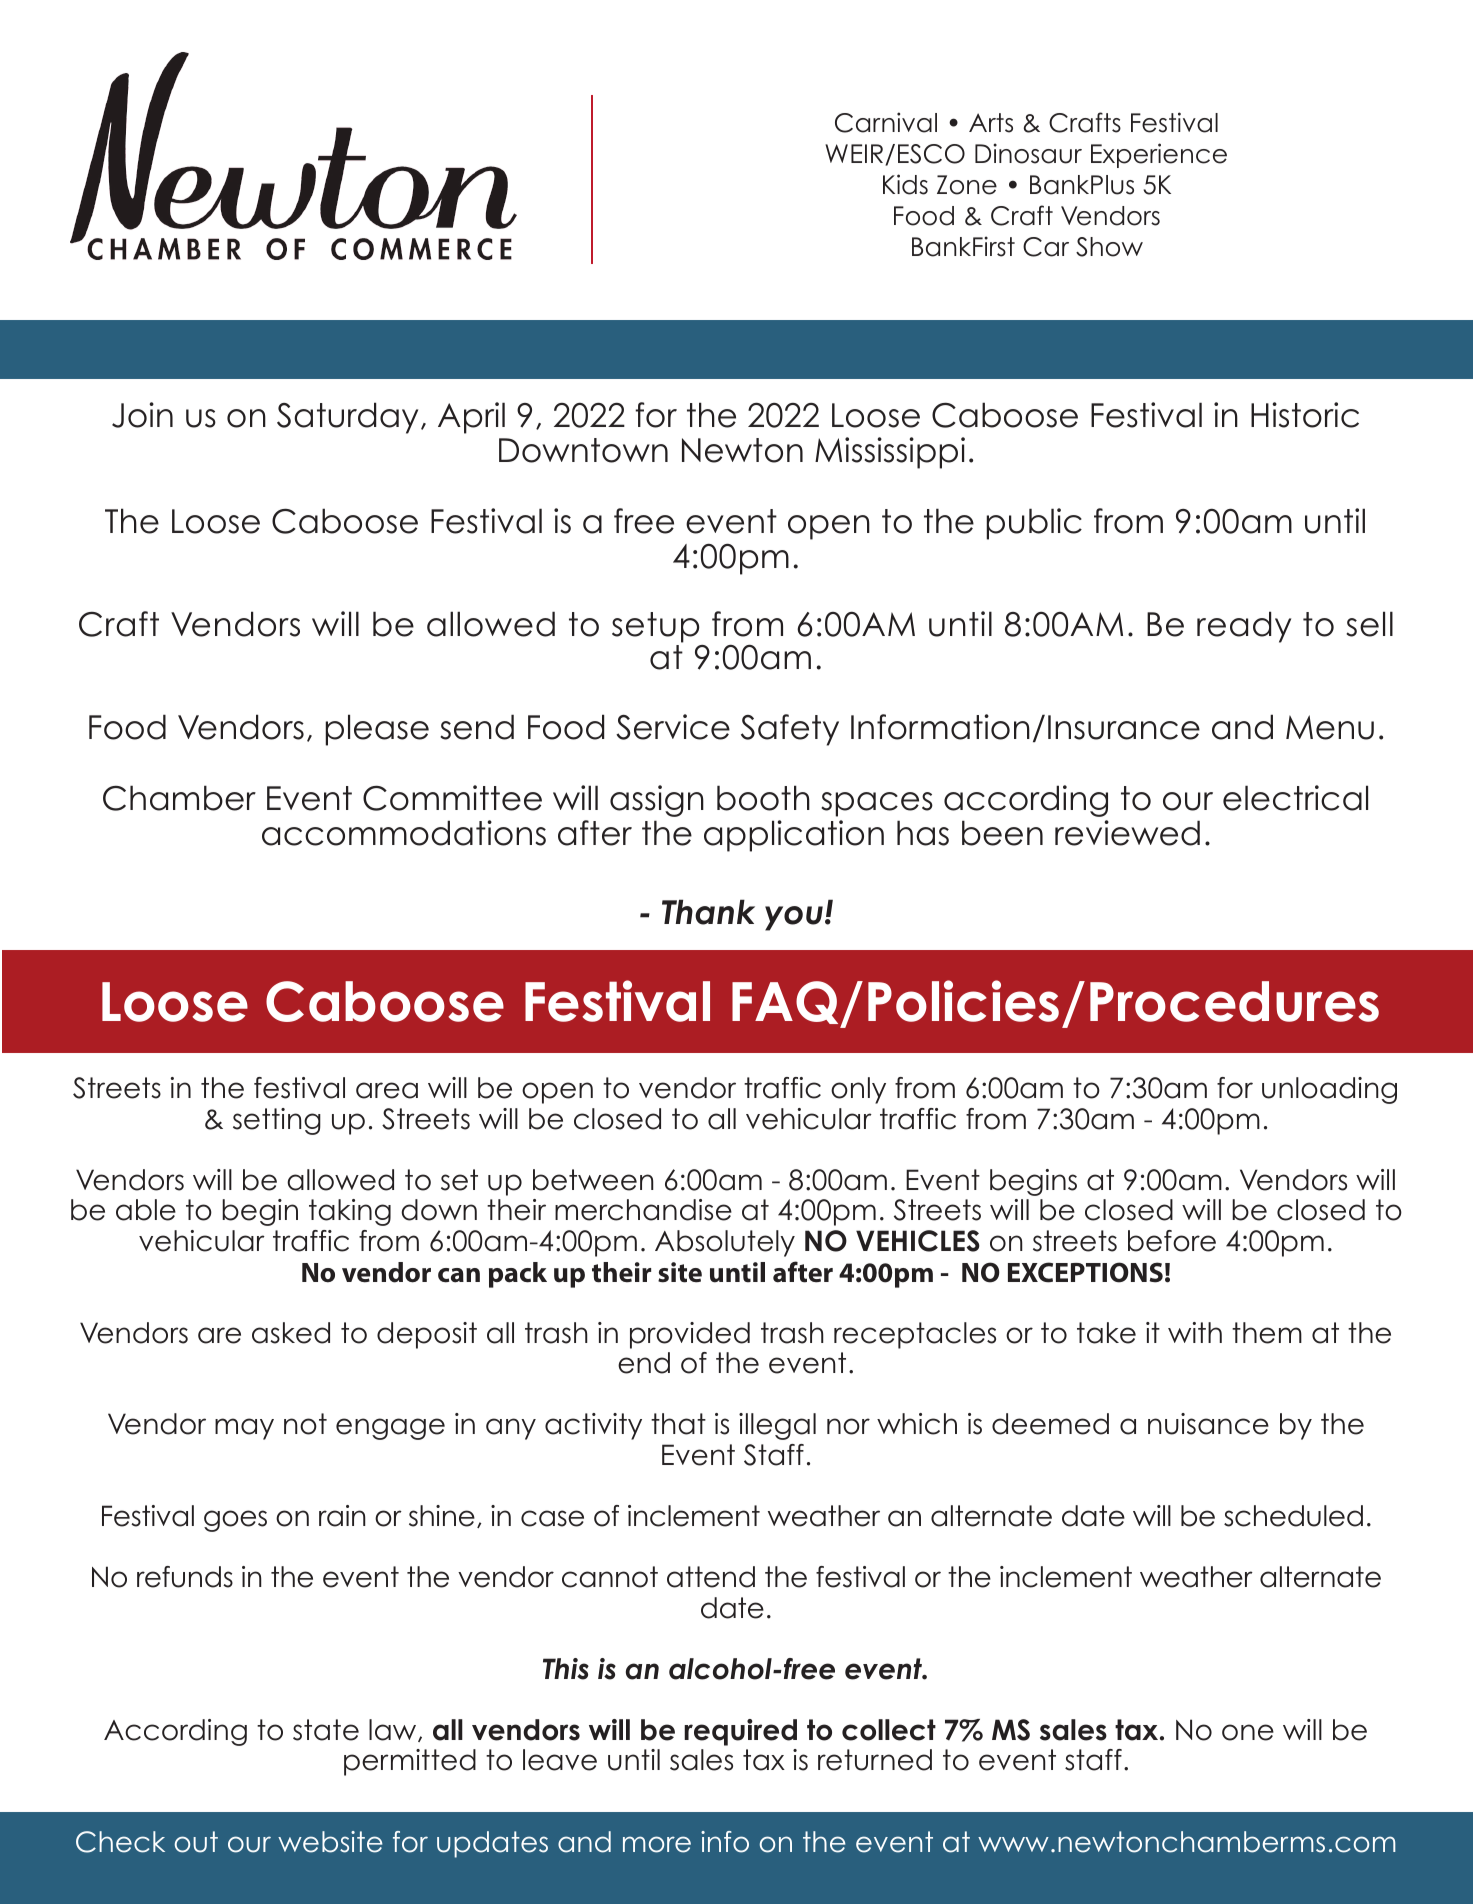 This page has width=1473, height=1904. What do you see at coordinates (326, 1730) in the page?
I see `state` at bounding box center [326, 1730].
